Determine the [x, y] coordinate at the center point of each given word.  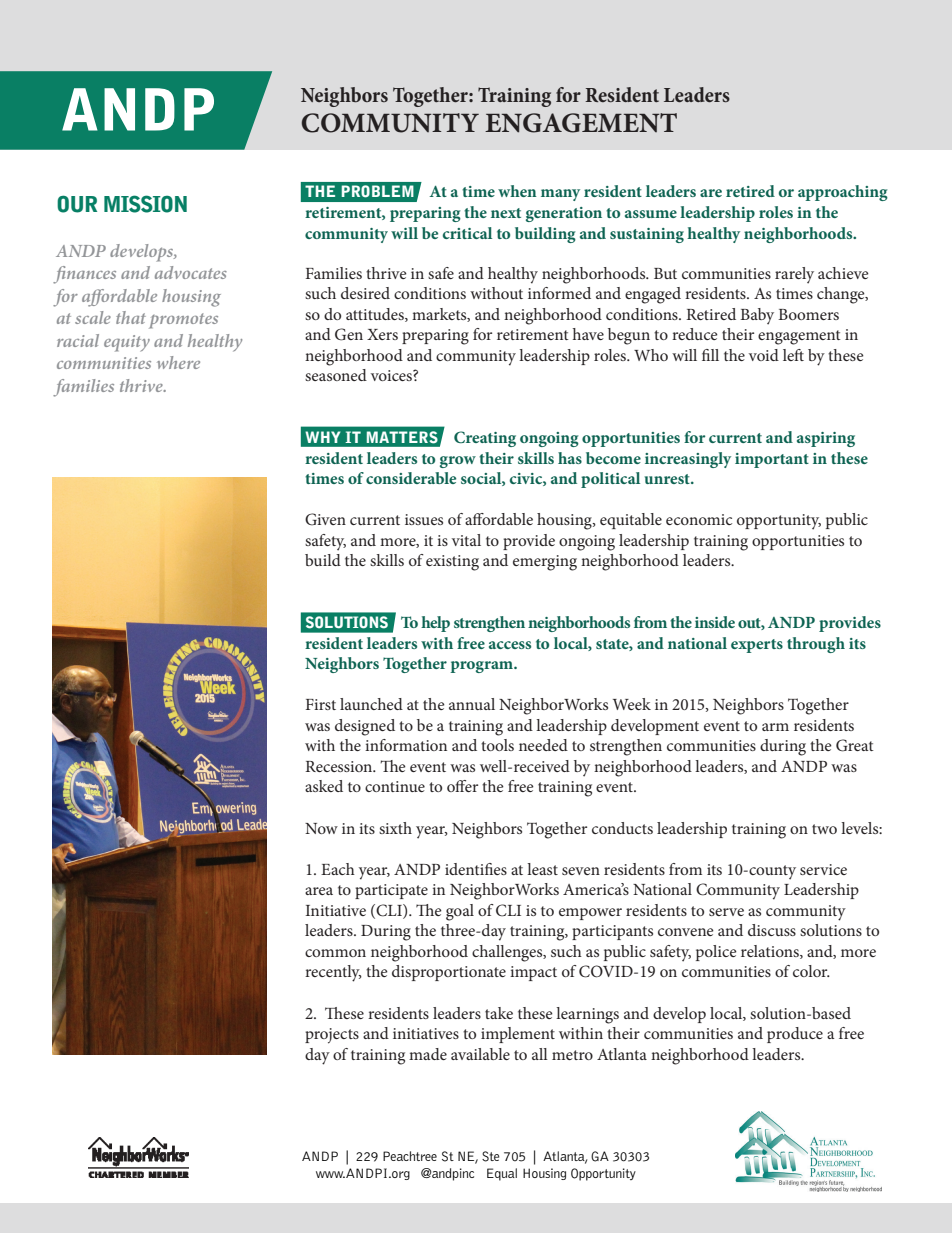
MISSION [145, 204]
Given [325, 519]
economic [699, 519]
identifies [476, 869]
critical [467, 233]
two [824, 829]
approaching [843, 193]
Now [321, 828]
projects [332, 1036]
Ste [491, 1156]
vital [466, 540]
